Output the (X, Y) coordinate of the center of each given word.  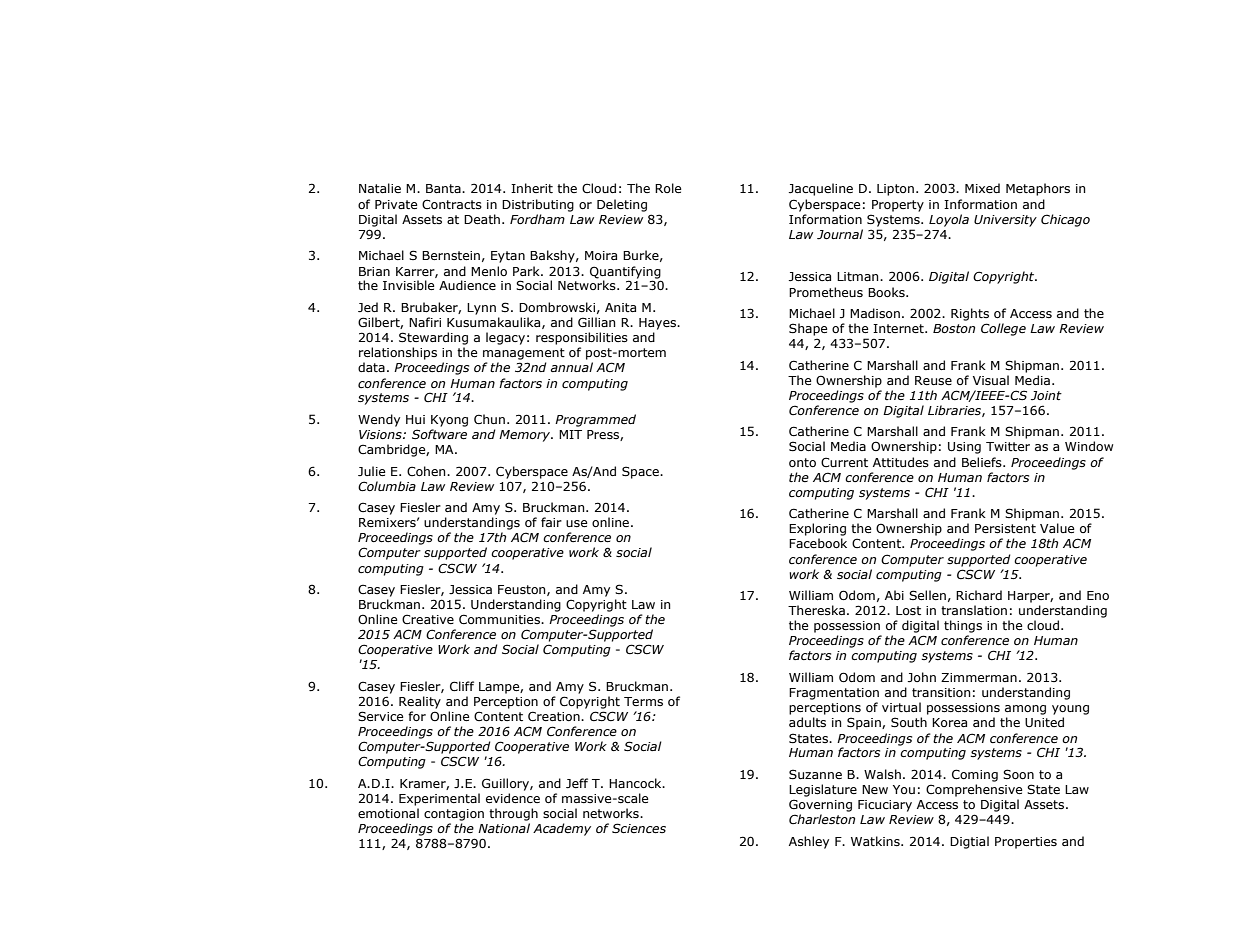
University (1005, 221)
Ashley (809, 842)
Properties (1026, 843)
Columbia (387, 486)
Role (668, 188)
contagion (454, 815)
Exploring (817, 531)
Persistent (1005, 528)
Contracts (452, 204)
